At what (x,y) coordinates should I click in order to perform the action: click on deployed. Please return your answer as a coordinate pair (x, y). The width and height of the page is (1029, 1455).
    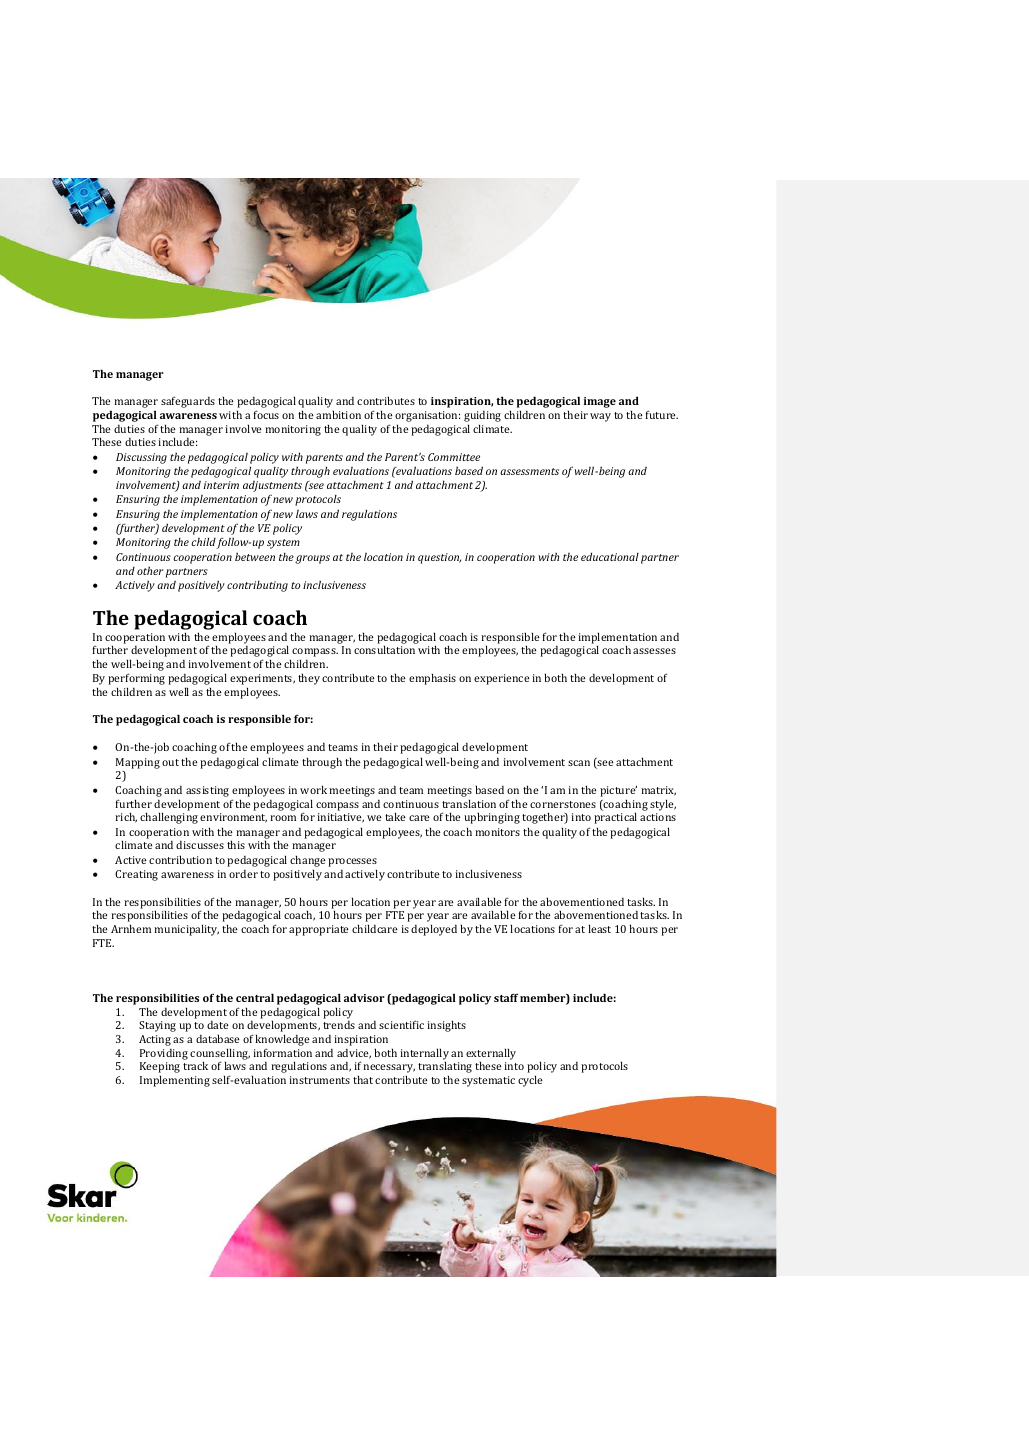
    Looking at the image, I should click on (434, 930).
